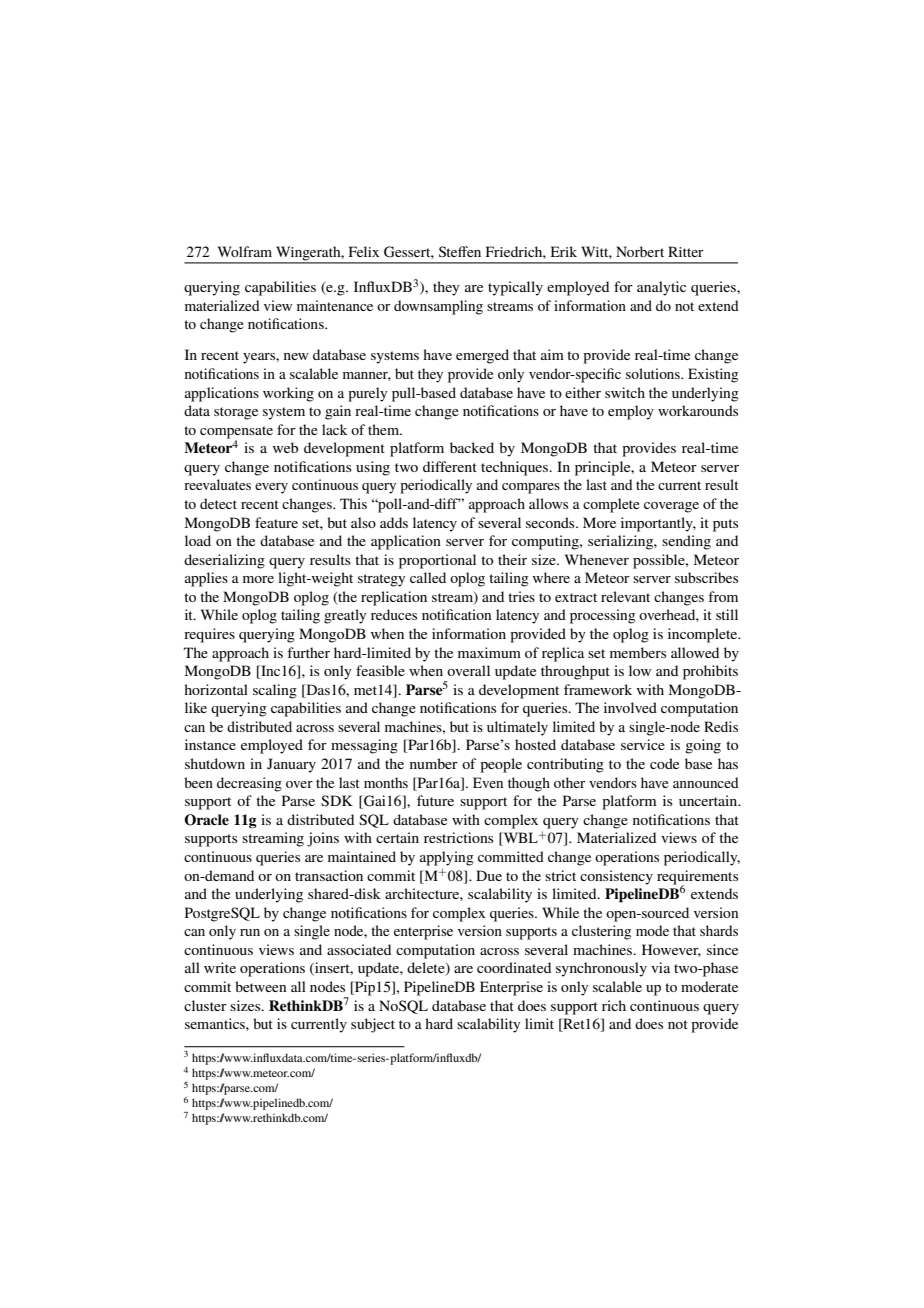 Image resolution: width=924 pixels, height=1308 pixels. What do you see at coordinates (514, 967) in the screenshot?
I see `coordinated` at bounding box center [514, 967].
